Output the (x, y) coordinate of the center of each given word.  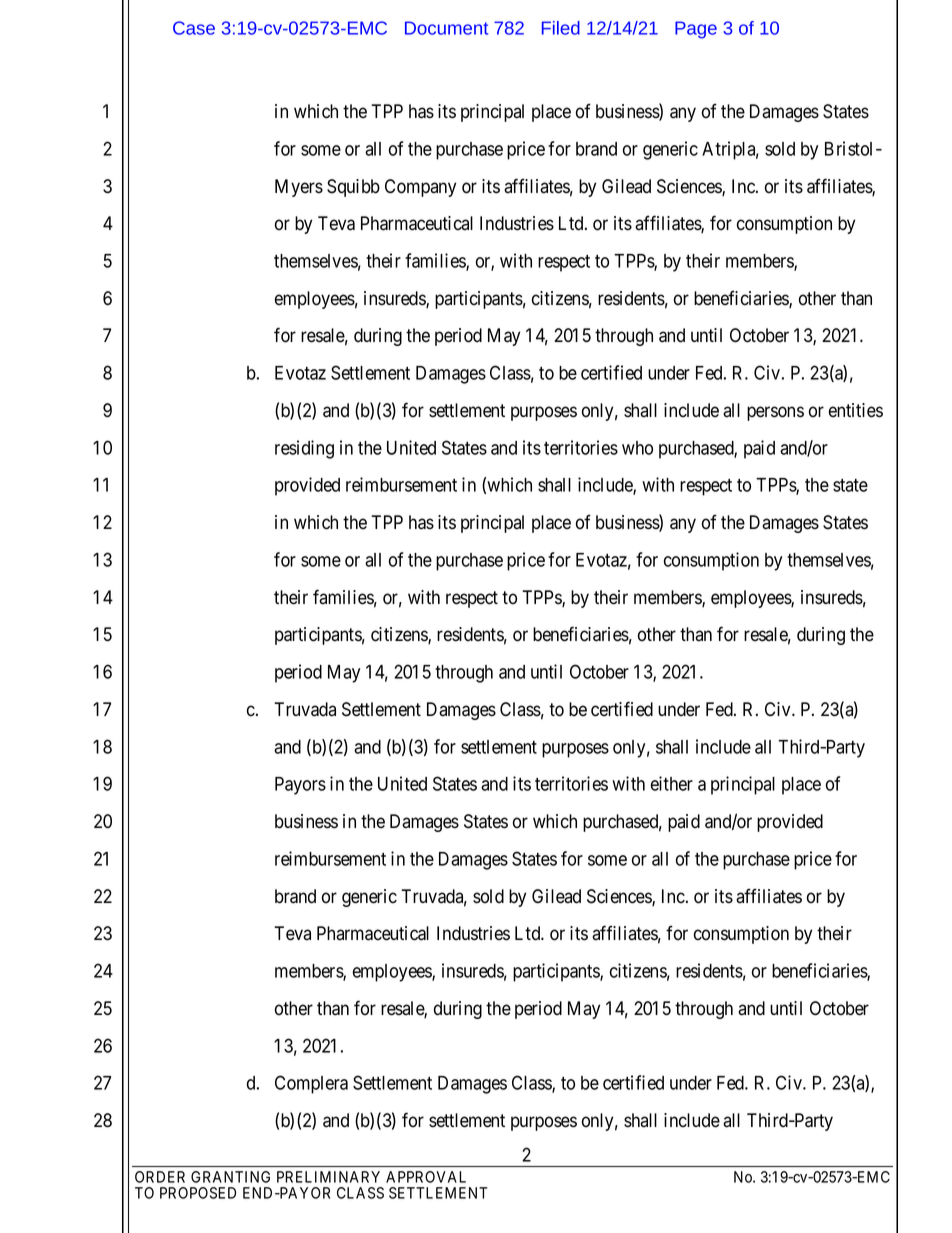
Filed (561, 28)
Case (194, 28)
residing (304, 449)
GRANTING (230, 1177)
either (672, 783)
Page (696, 30)
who (637, 448)
